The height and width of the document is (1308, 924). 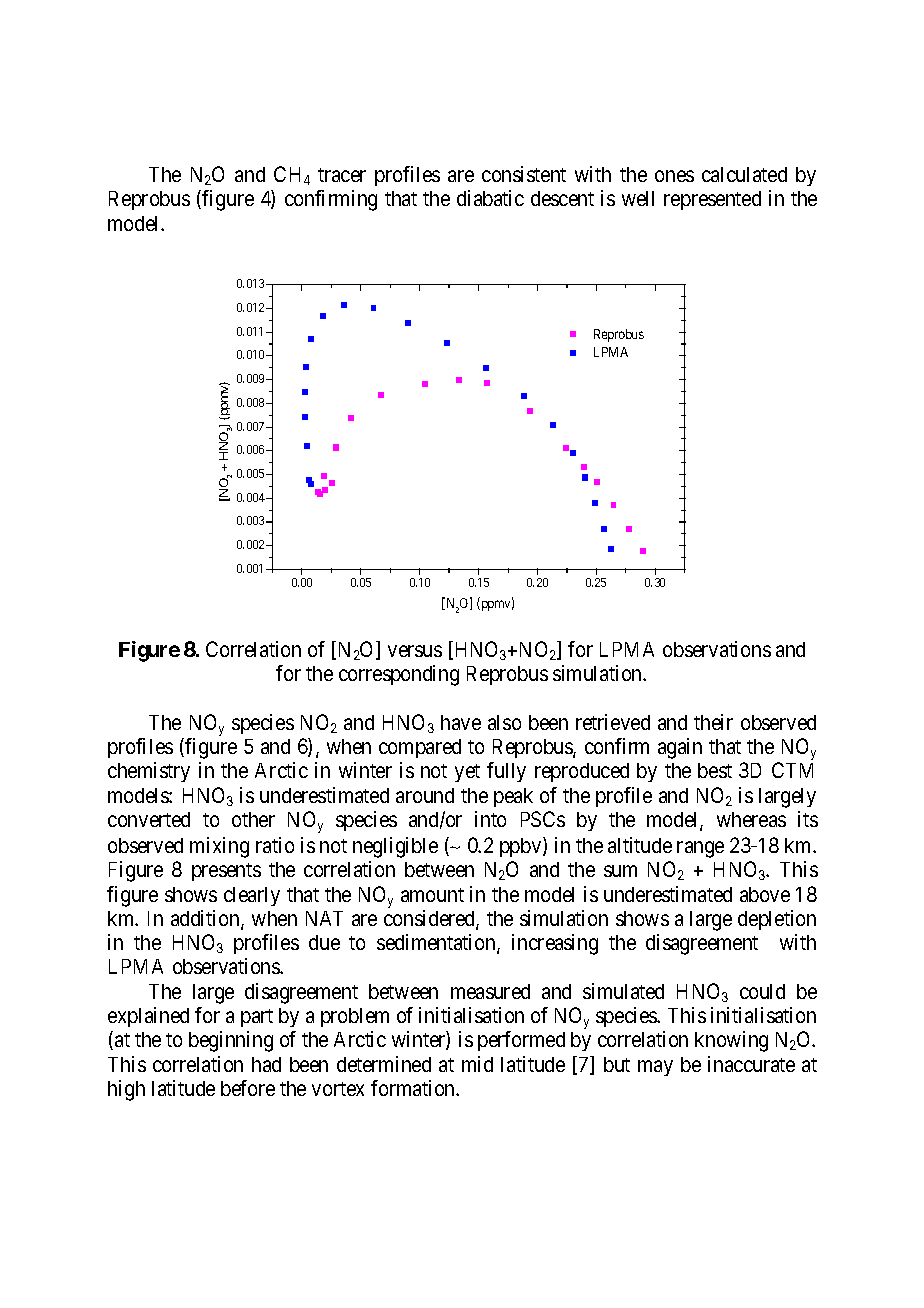 I want to click on consistent, so click(x=524, y=174).
